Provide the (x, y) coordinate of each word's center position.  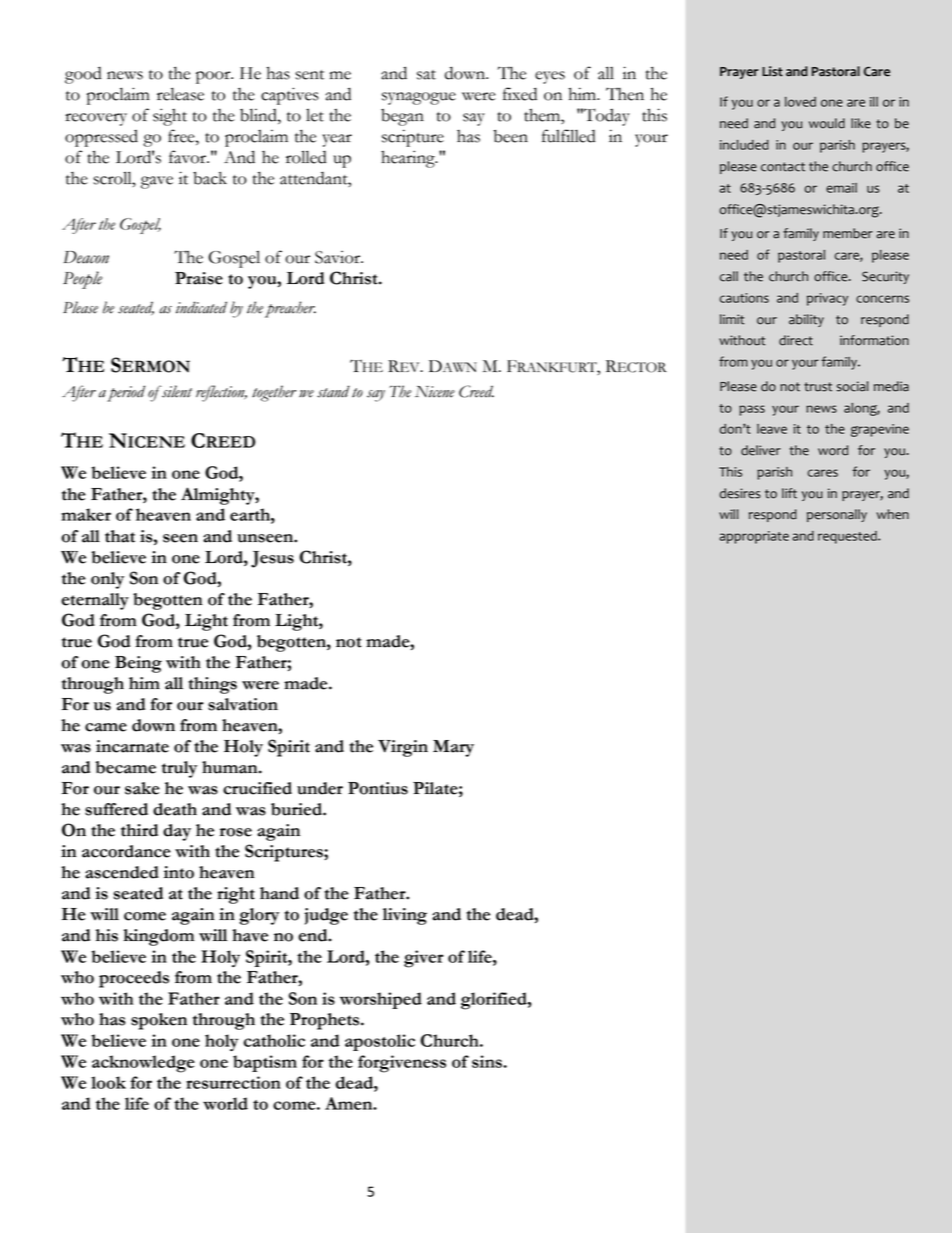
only (107, 580)
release (180, 94)
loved (800, 102)
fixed (520, 94)
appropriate (754, 537)
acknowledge (143, 1064)
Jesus (272, 559)
